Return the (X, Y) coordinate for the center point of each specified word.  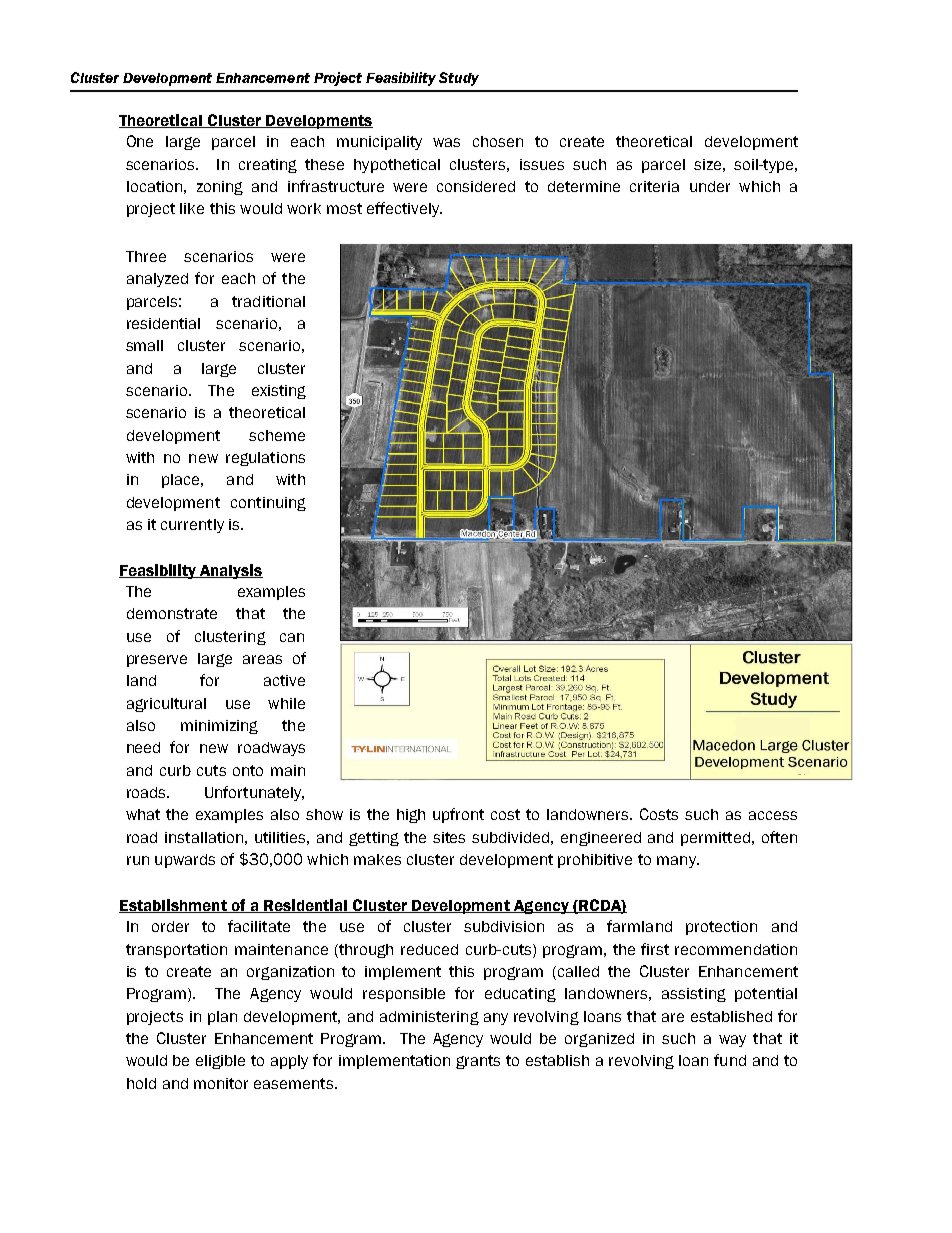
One (140, 141)
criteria (654, 186)
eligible (220, 1062)
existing (279, 392)
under (710, 186)
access (773, 815)
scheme (277, 435)
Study (459, 79)
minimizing (219, 727)
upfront (458, 815)
